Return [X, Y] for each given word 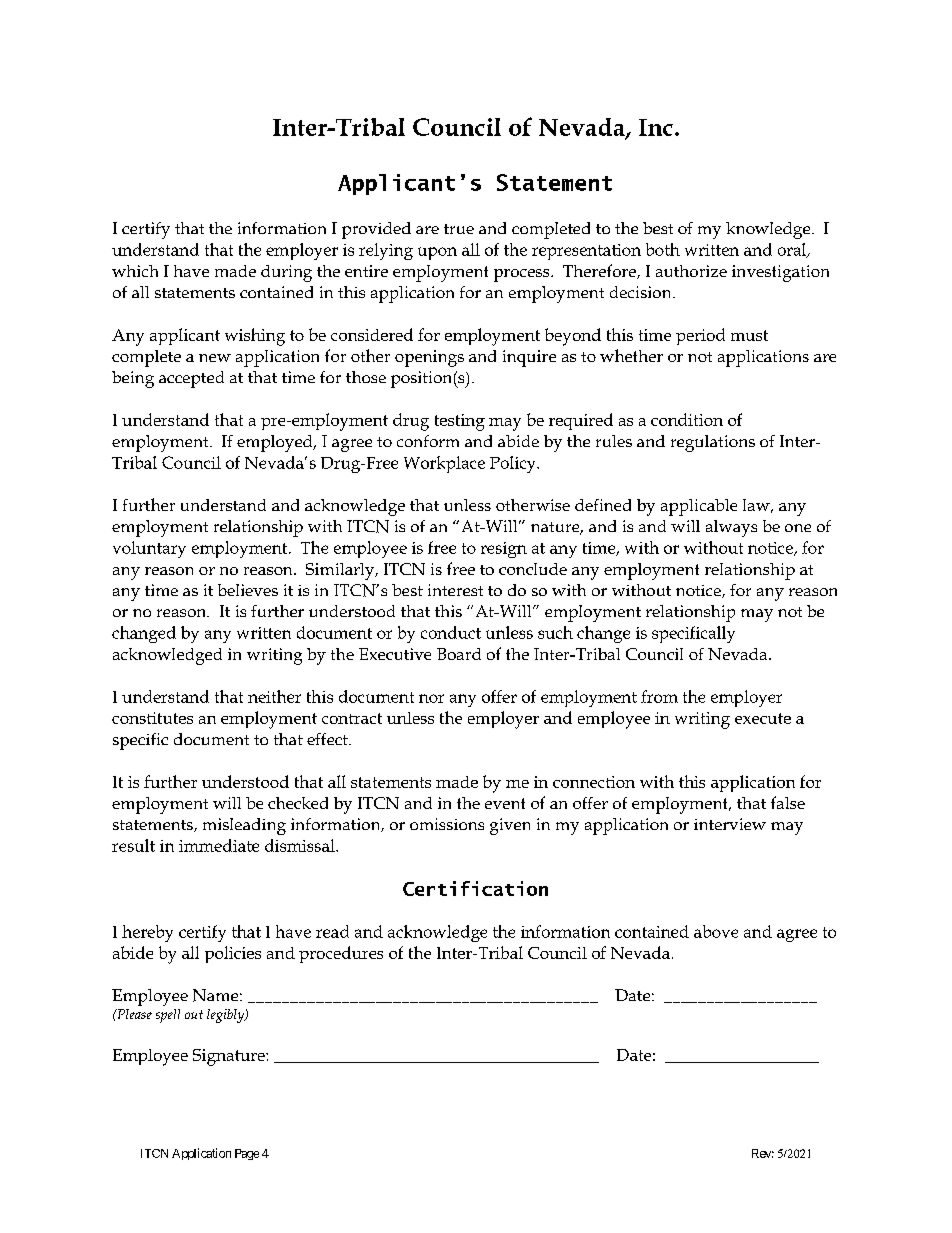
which [135, 271]
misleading [244, 826]
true [459, 229]
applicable [699, 507]
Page [247, 1154]
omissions [447, 824]
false [788, 802]
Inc [656, 127]
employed [276, 443]
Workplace [444, 464]
